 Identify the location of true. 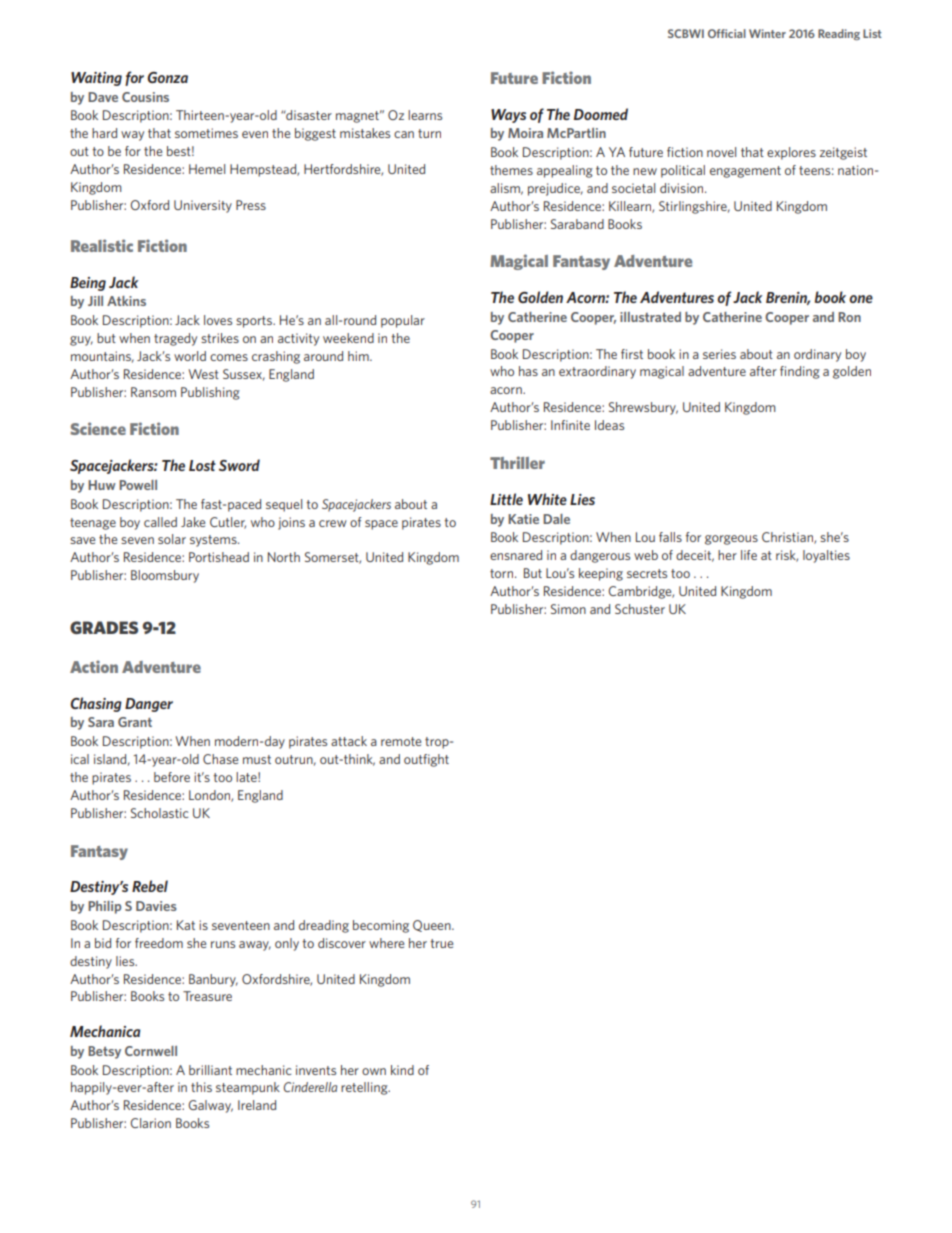
(441, 943).
